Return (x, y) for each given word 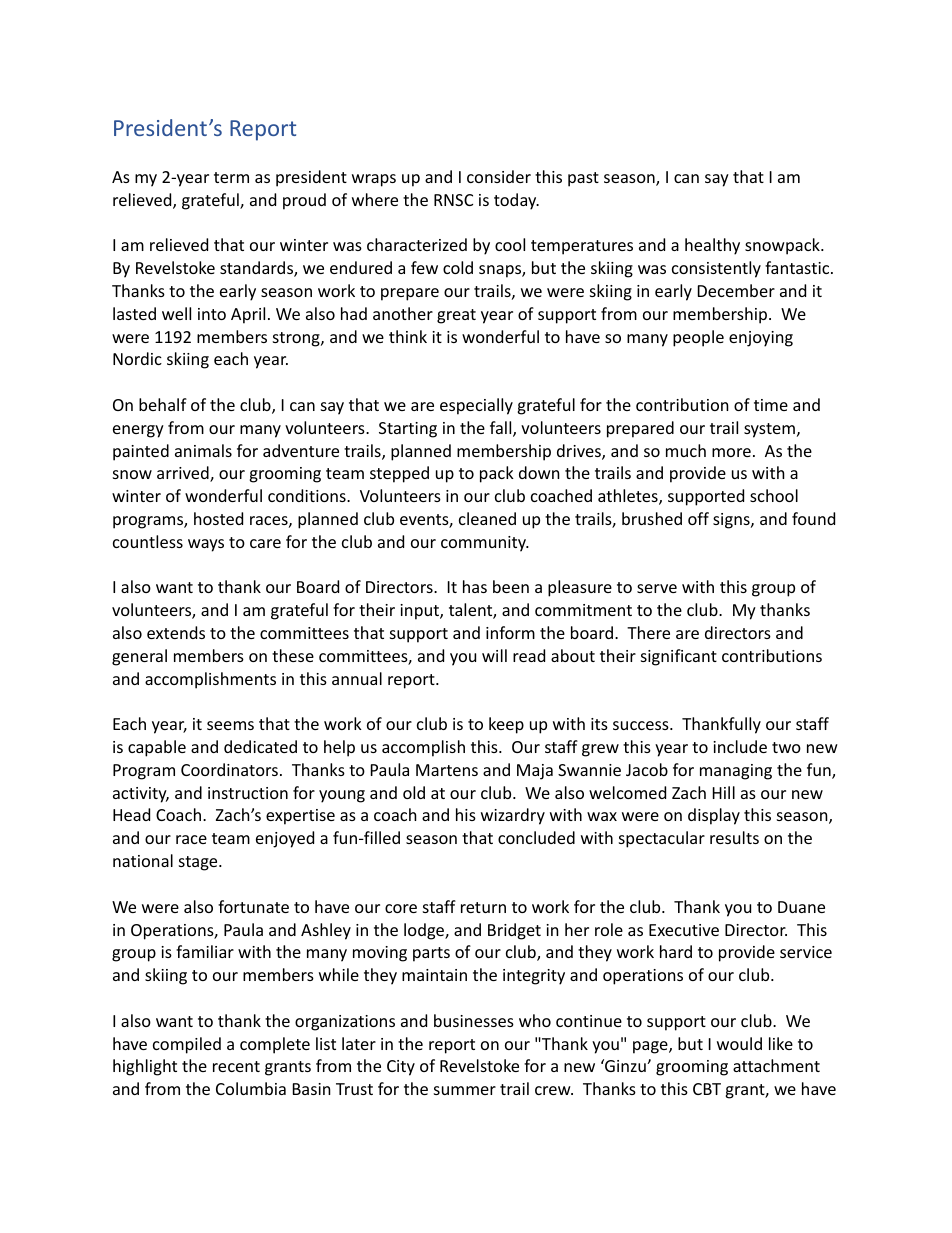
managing (736, 772)
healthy (712, 246)
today (516, 201)
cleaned (487, 518)
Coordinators (229, 769)
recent (236, 1066)
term (231, 177)
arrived (184, 474)
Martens (447, 770)
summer (465, 1090)
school (774, 495)
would (739, 1043)
